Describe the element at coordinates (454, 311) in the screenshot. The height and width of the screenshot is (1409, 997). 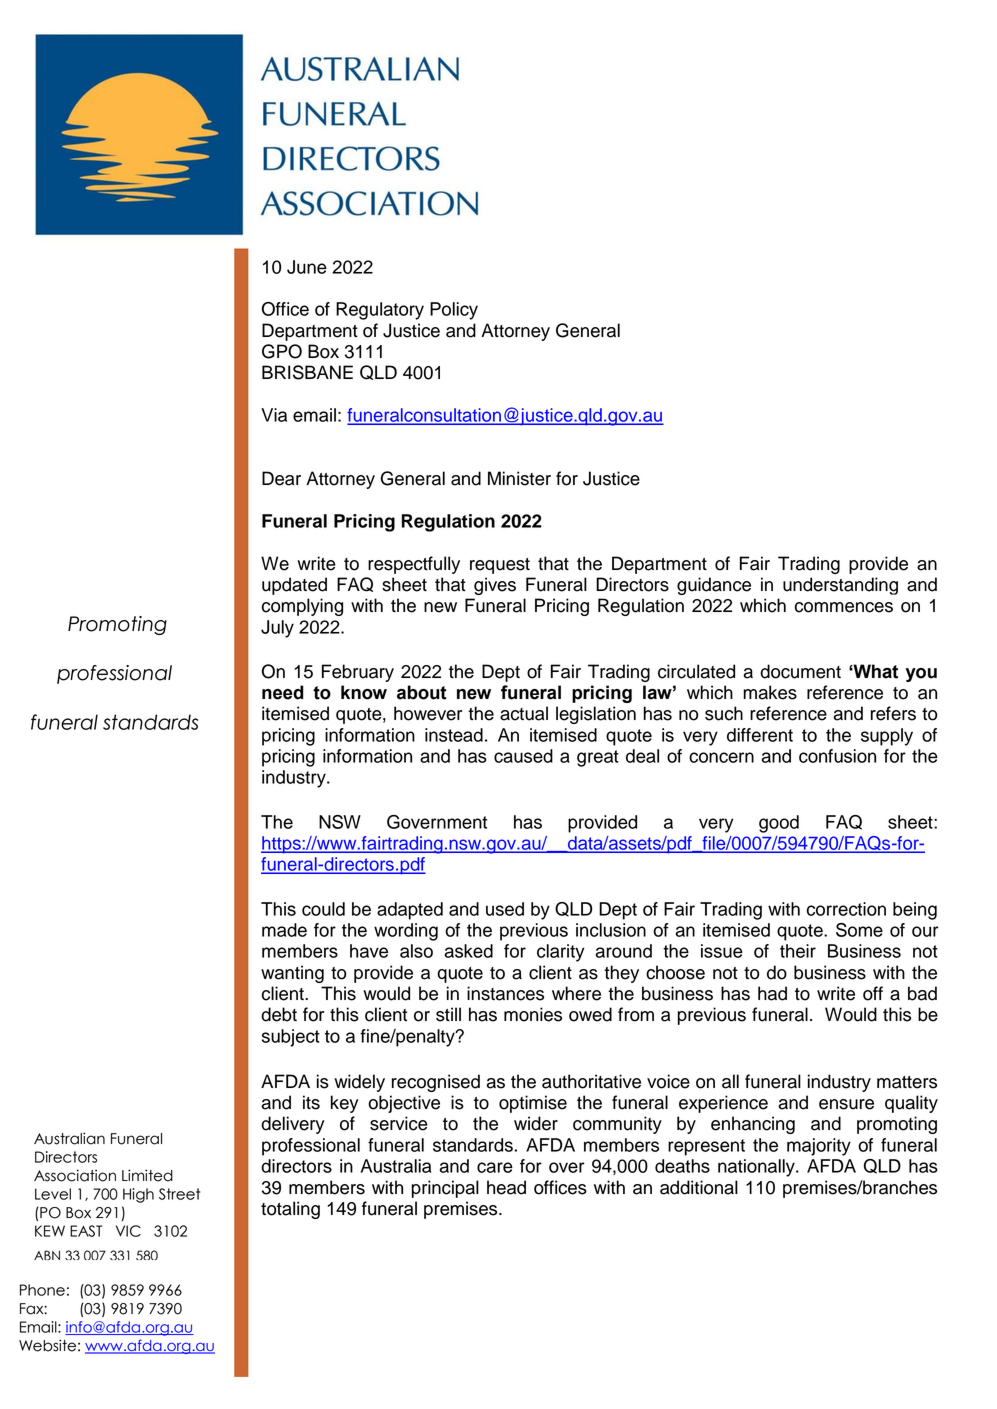
I see `Policy` at that location.
